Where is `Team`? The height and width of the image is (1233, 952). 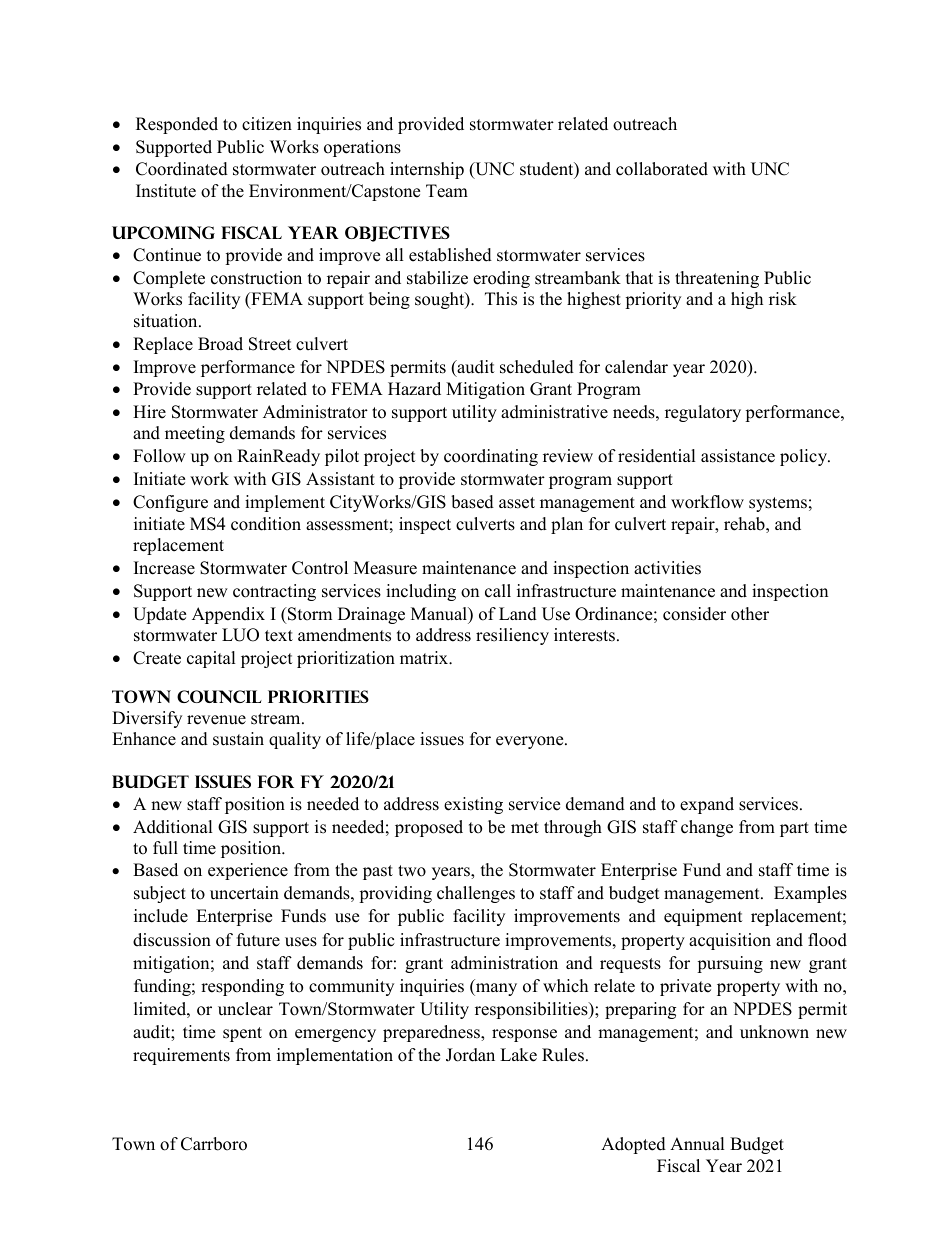
Team is located at coordinates (447, 191).
